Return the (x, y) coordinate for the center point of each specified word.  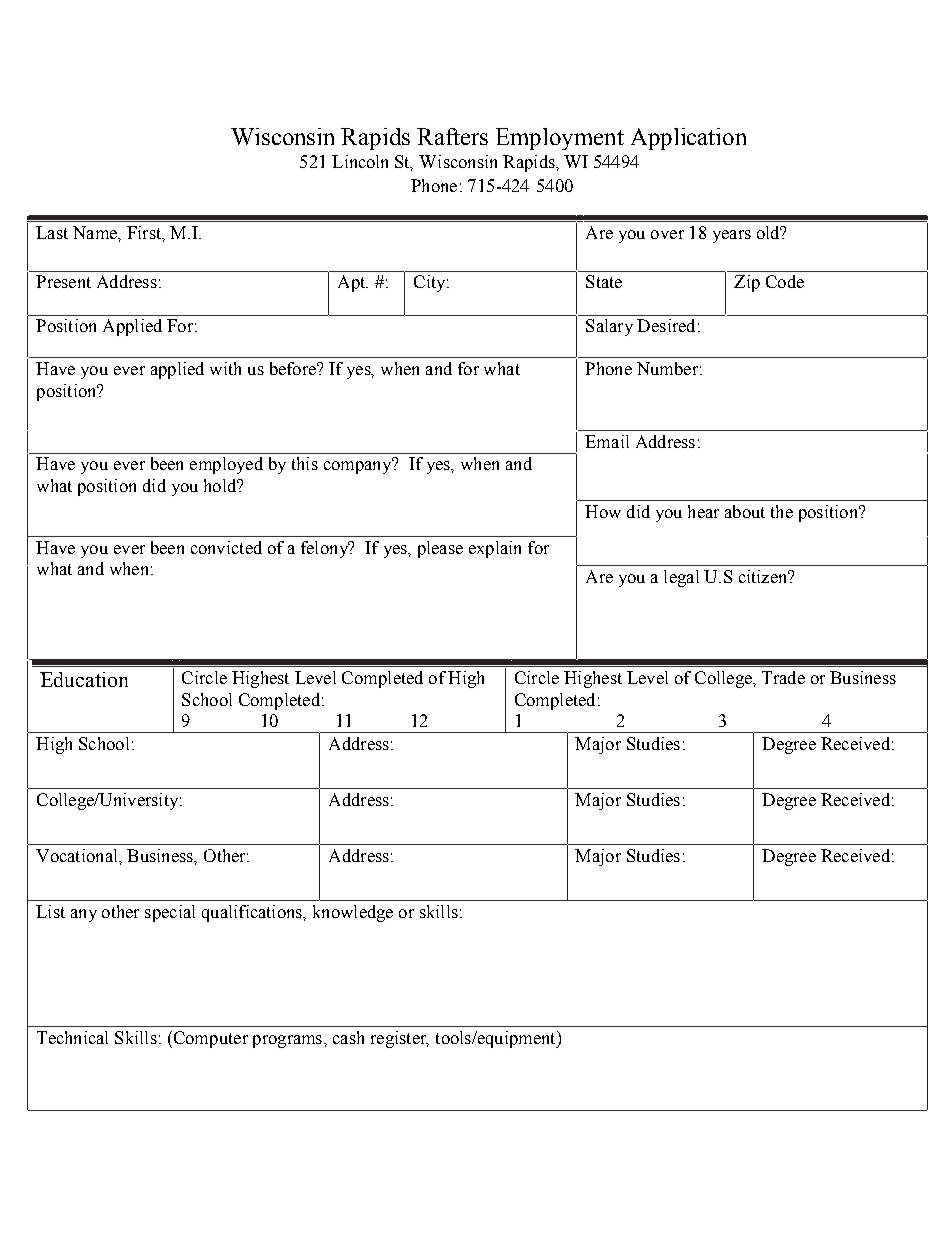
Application (688, 139)
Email (607, 441)
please (440, 549)
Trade (783, 677)
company (359, 466)
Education (84, 679)
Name (96, 232)
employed (226, 465)
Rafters (452, 136)
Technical (72, 1037)
